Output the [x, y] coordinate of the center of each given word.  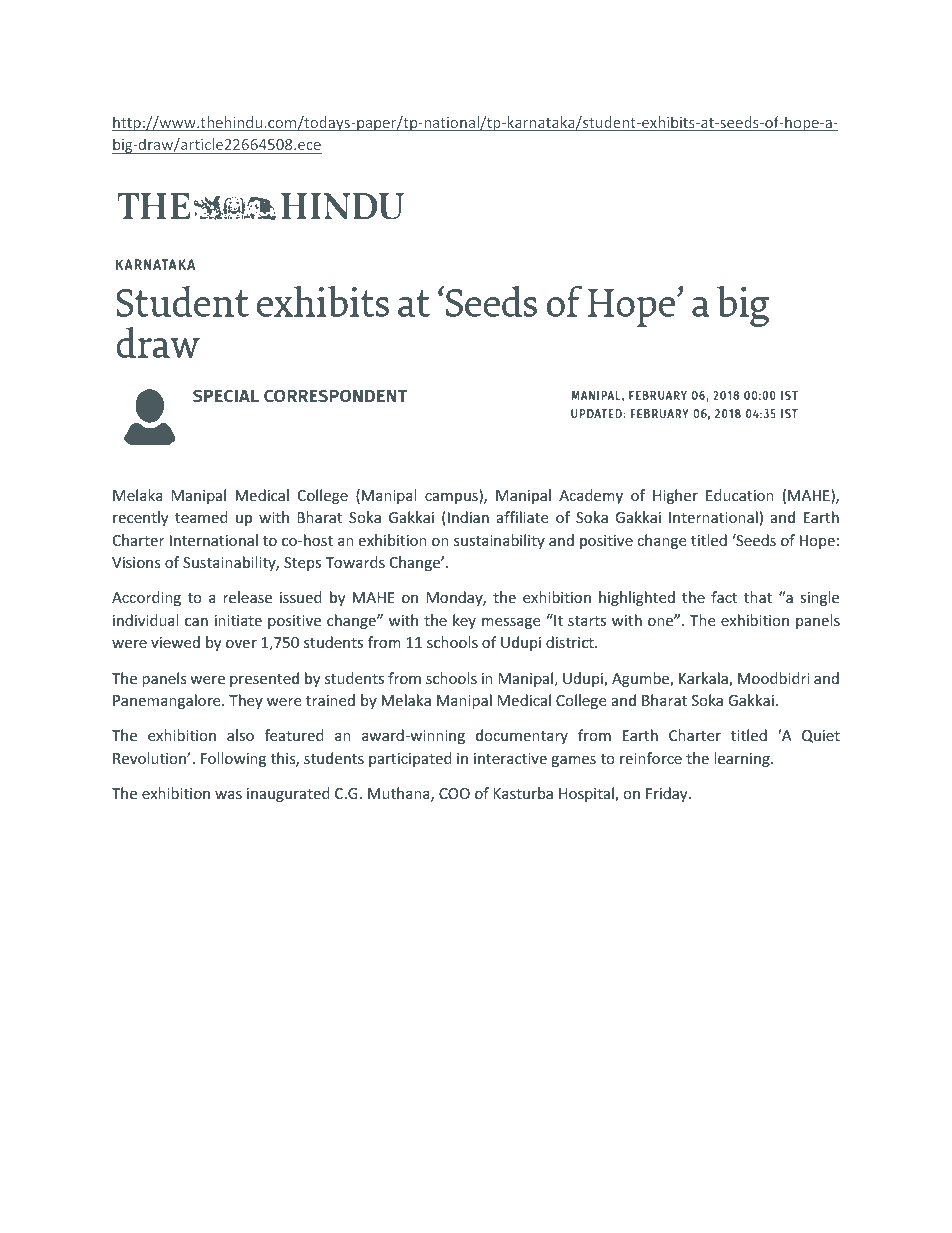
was [228, 795]
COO [454, 793]
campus [452, 498]
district [571, 642]
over [241, 644]
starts [587, 621]
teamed [201, 517]
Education [740, 495]
